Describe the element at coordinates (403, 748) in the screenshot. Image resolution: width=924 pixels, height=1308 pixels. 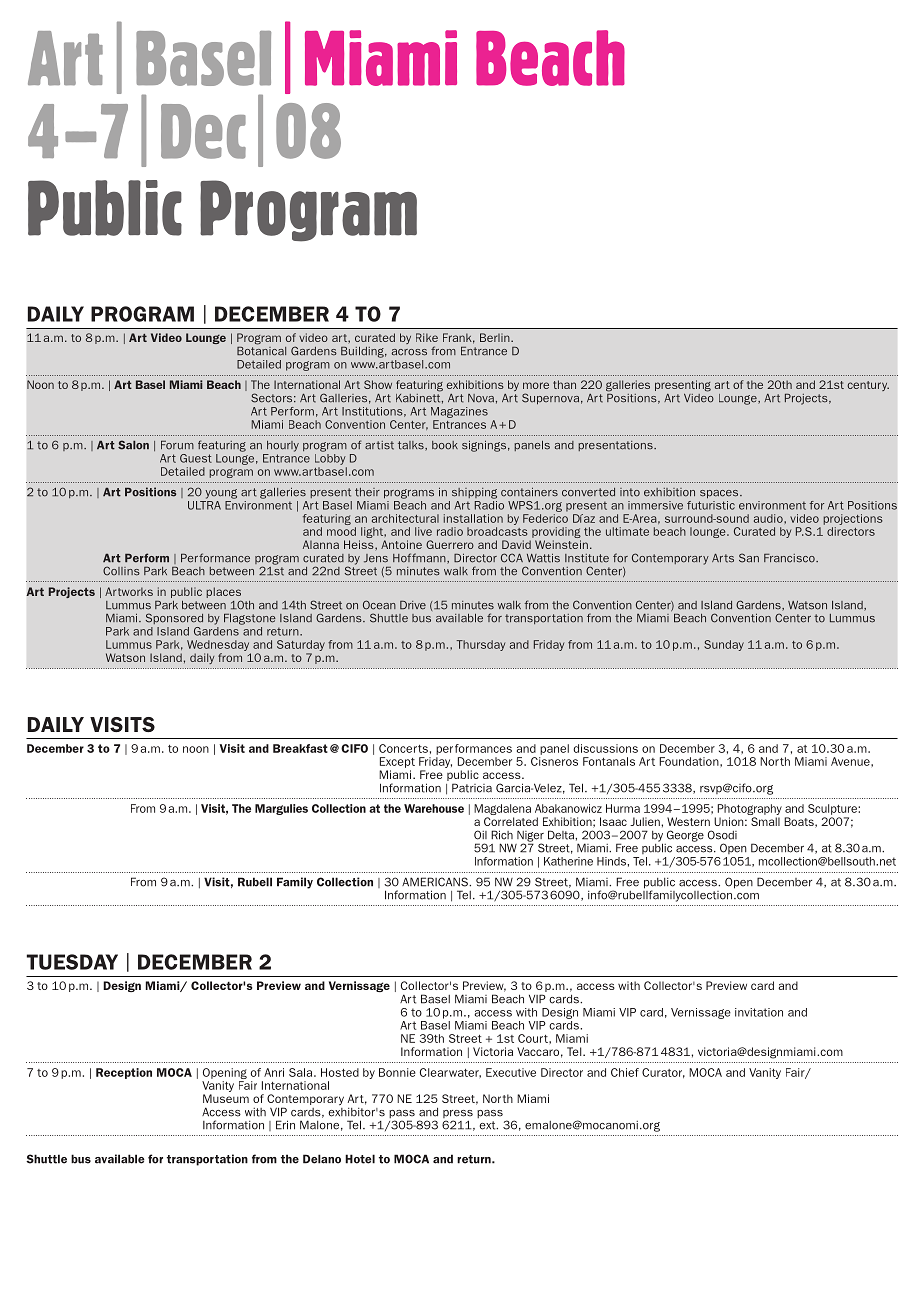
I see `Concerts` at that location.
